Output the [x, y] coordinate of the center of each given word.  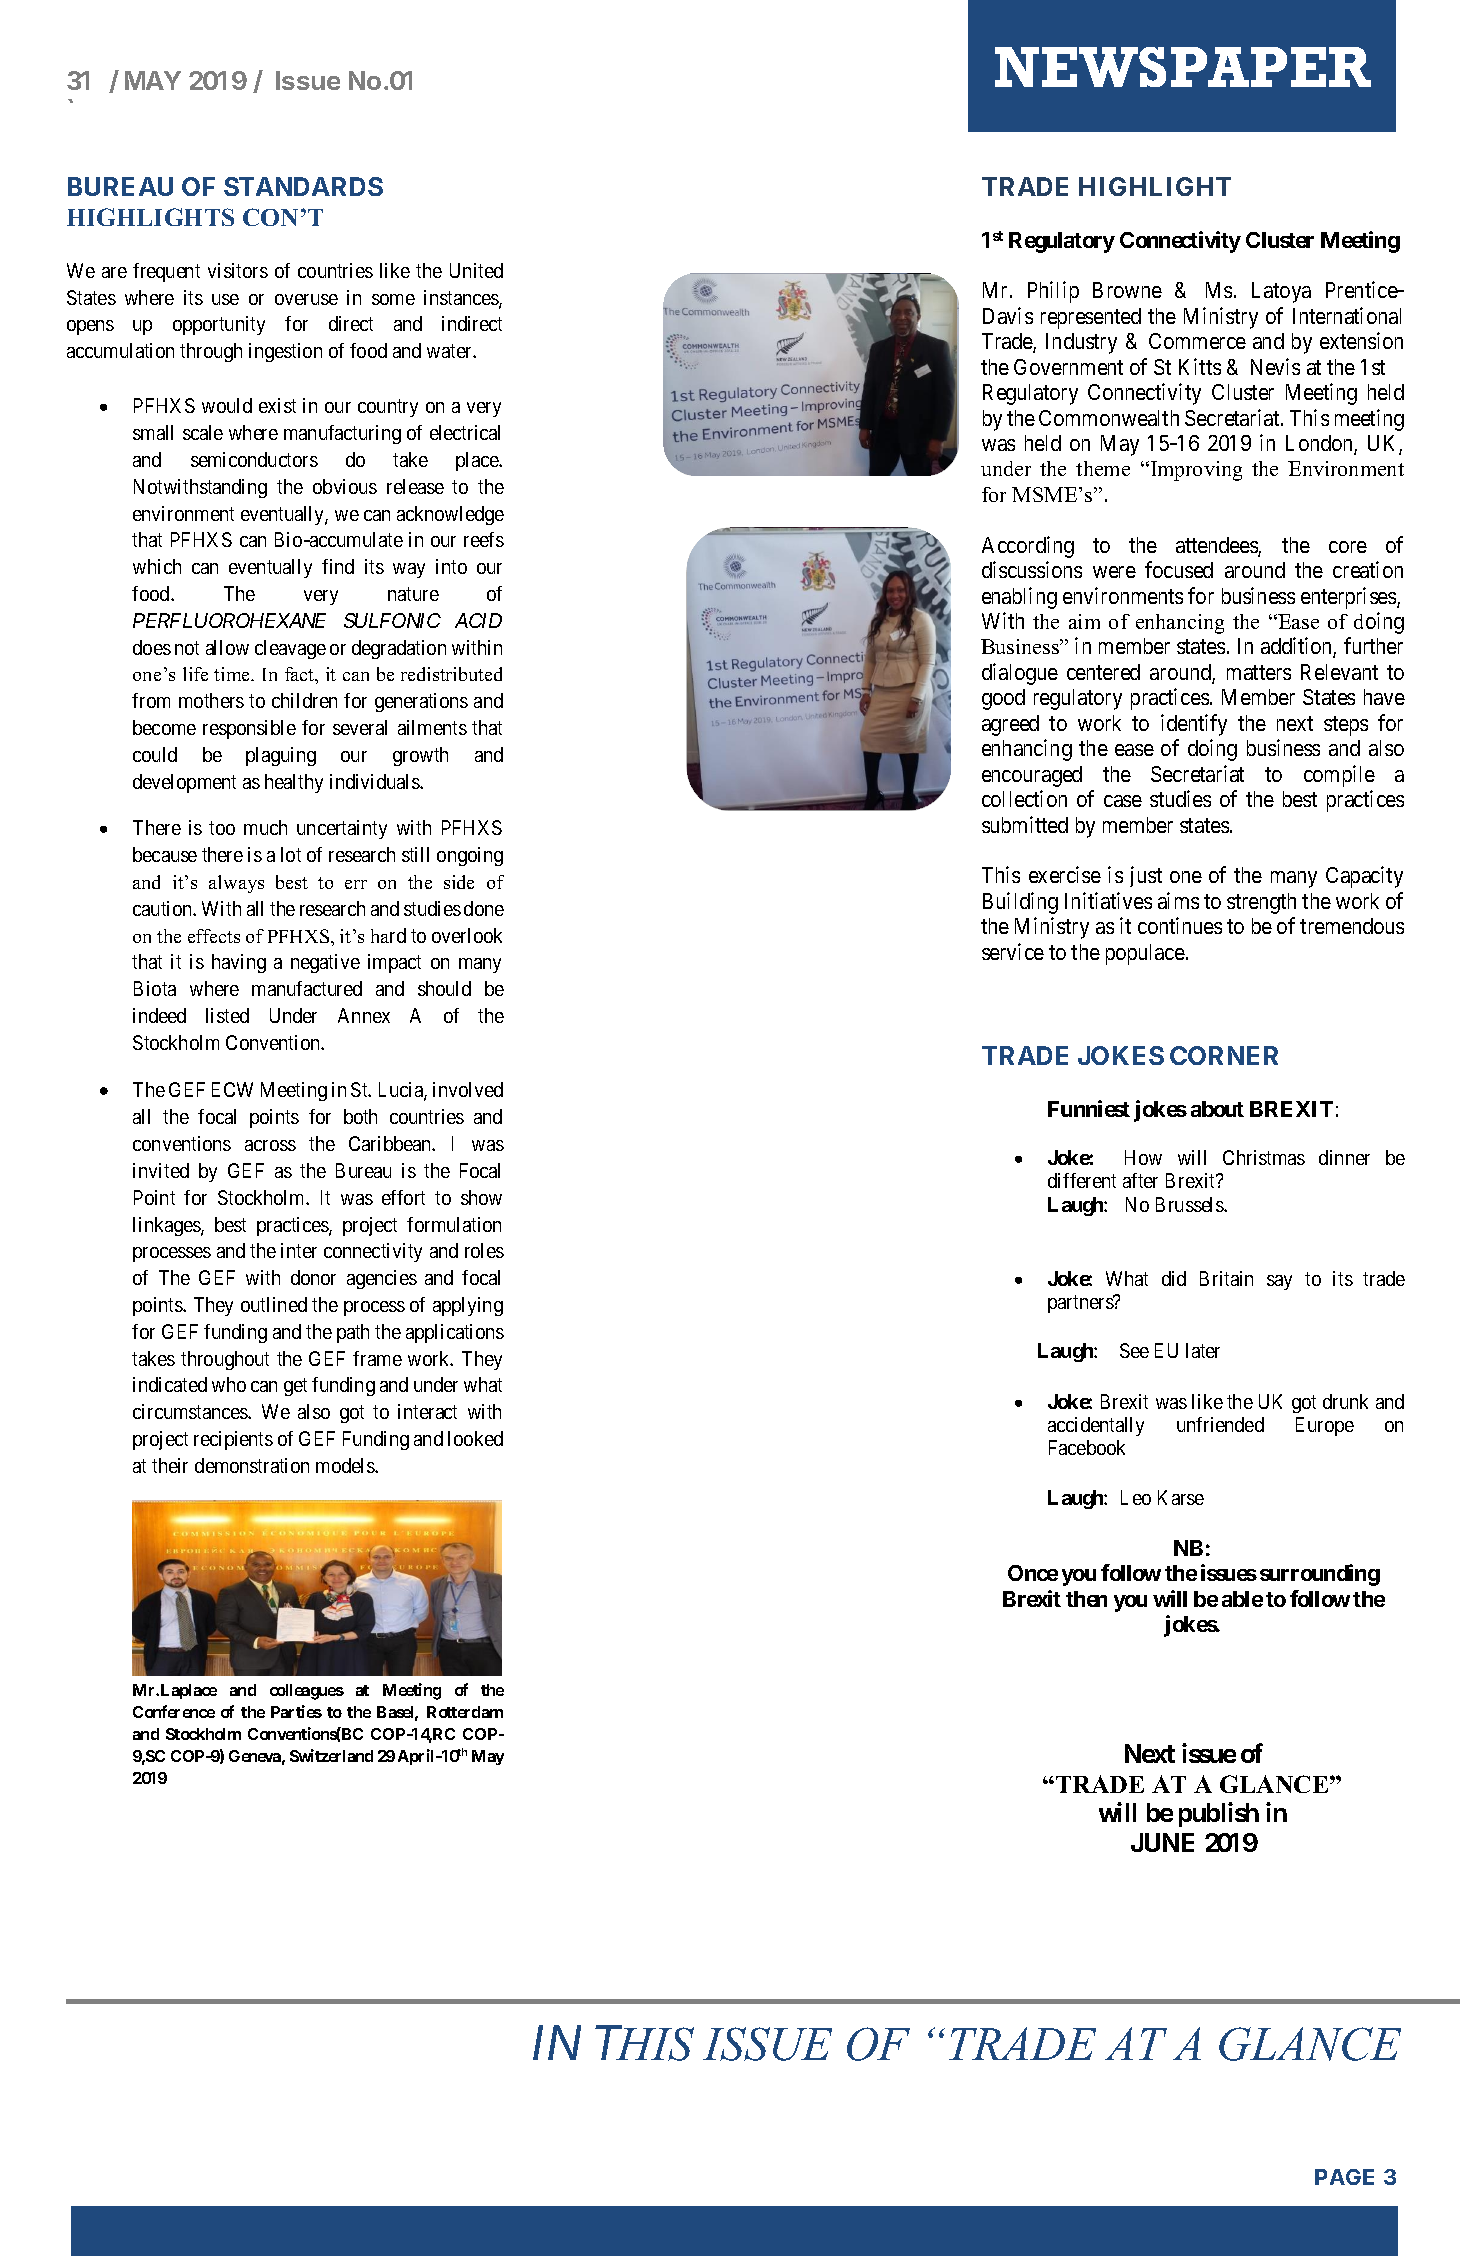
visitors [238, 270]
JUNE [1162, 1842]
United [476, 270]
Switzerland [331, 1755]
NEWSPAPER [1183, 67]
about [1217, 1109]
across [270, 1145]
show [481, 1197]
